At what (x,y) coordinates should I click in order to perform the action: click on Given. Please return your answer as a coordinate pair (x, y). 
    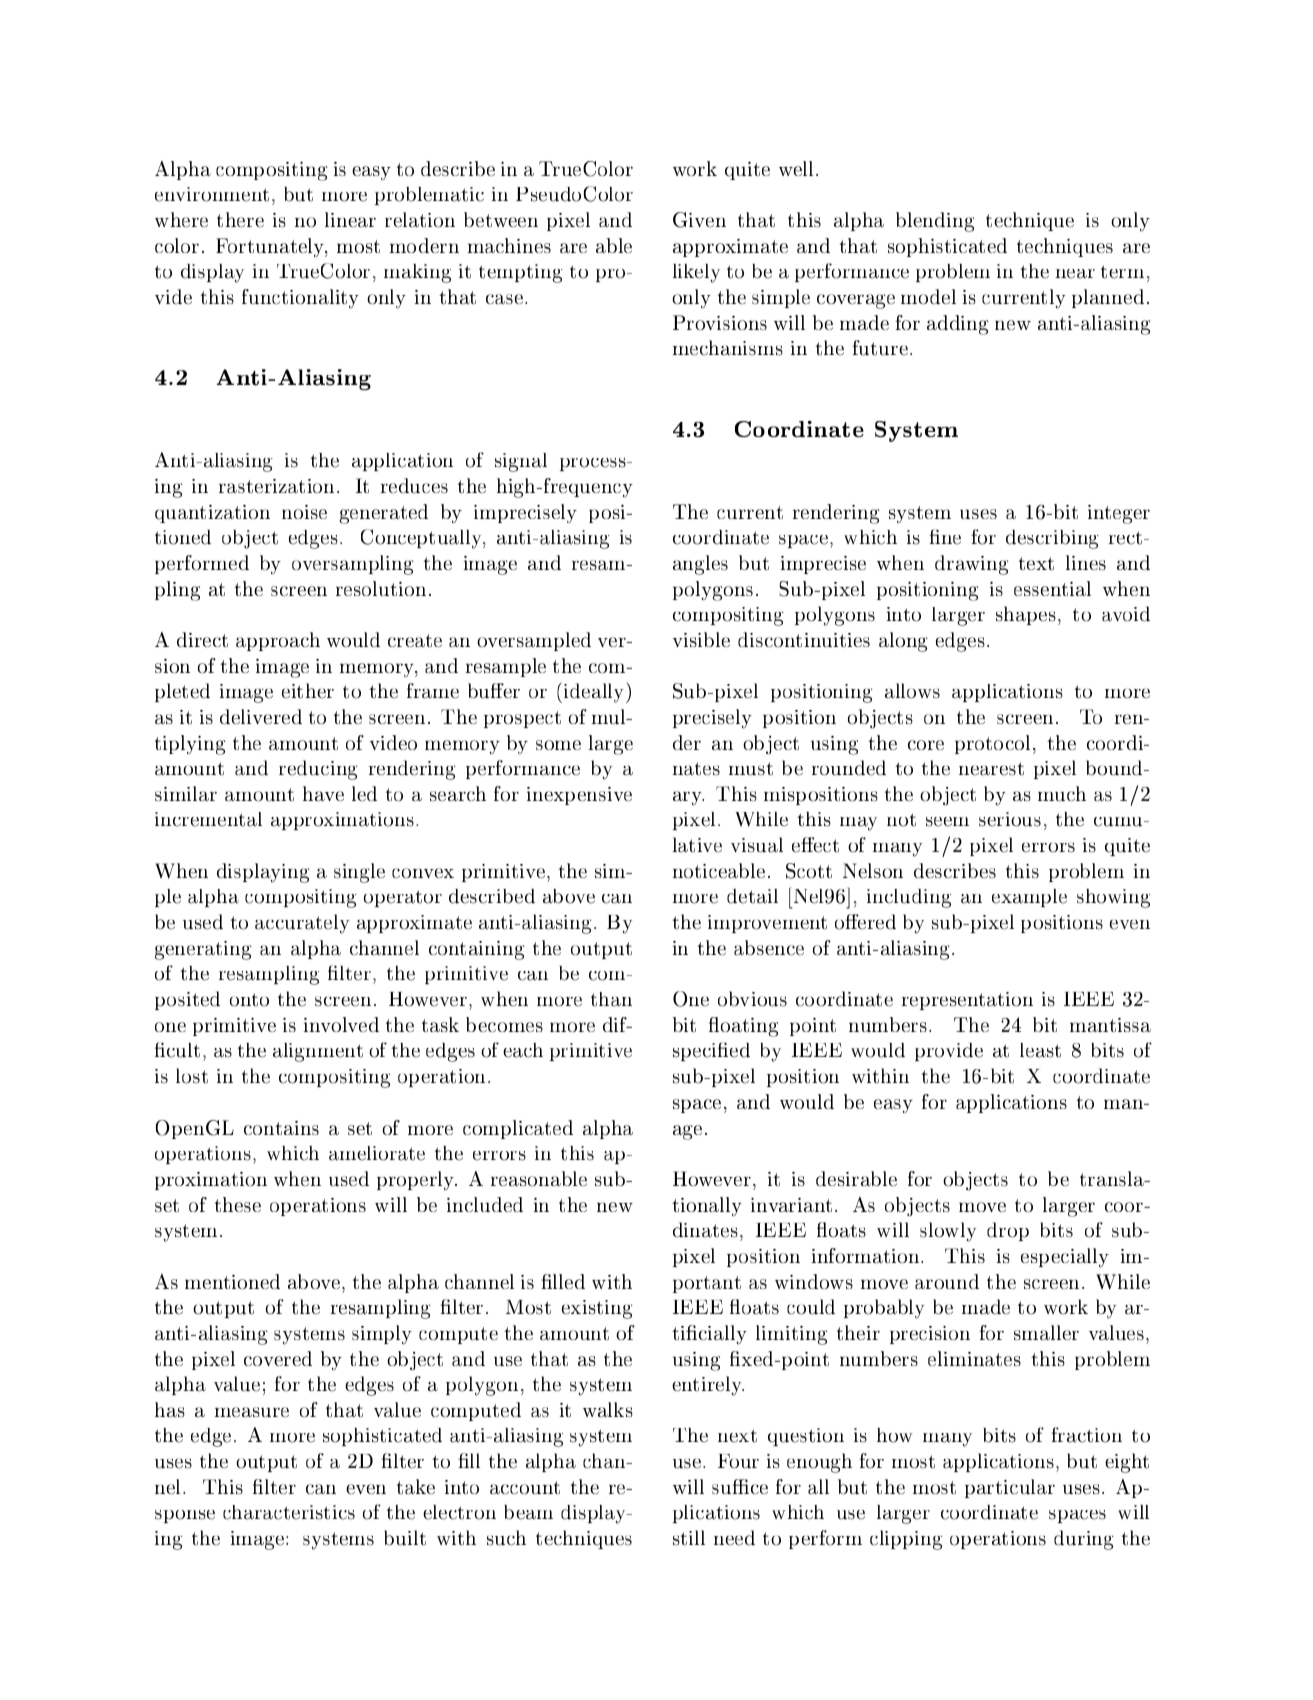
    Looking at the image, I should click on (699, 220).
